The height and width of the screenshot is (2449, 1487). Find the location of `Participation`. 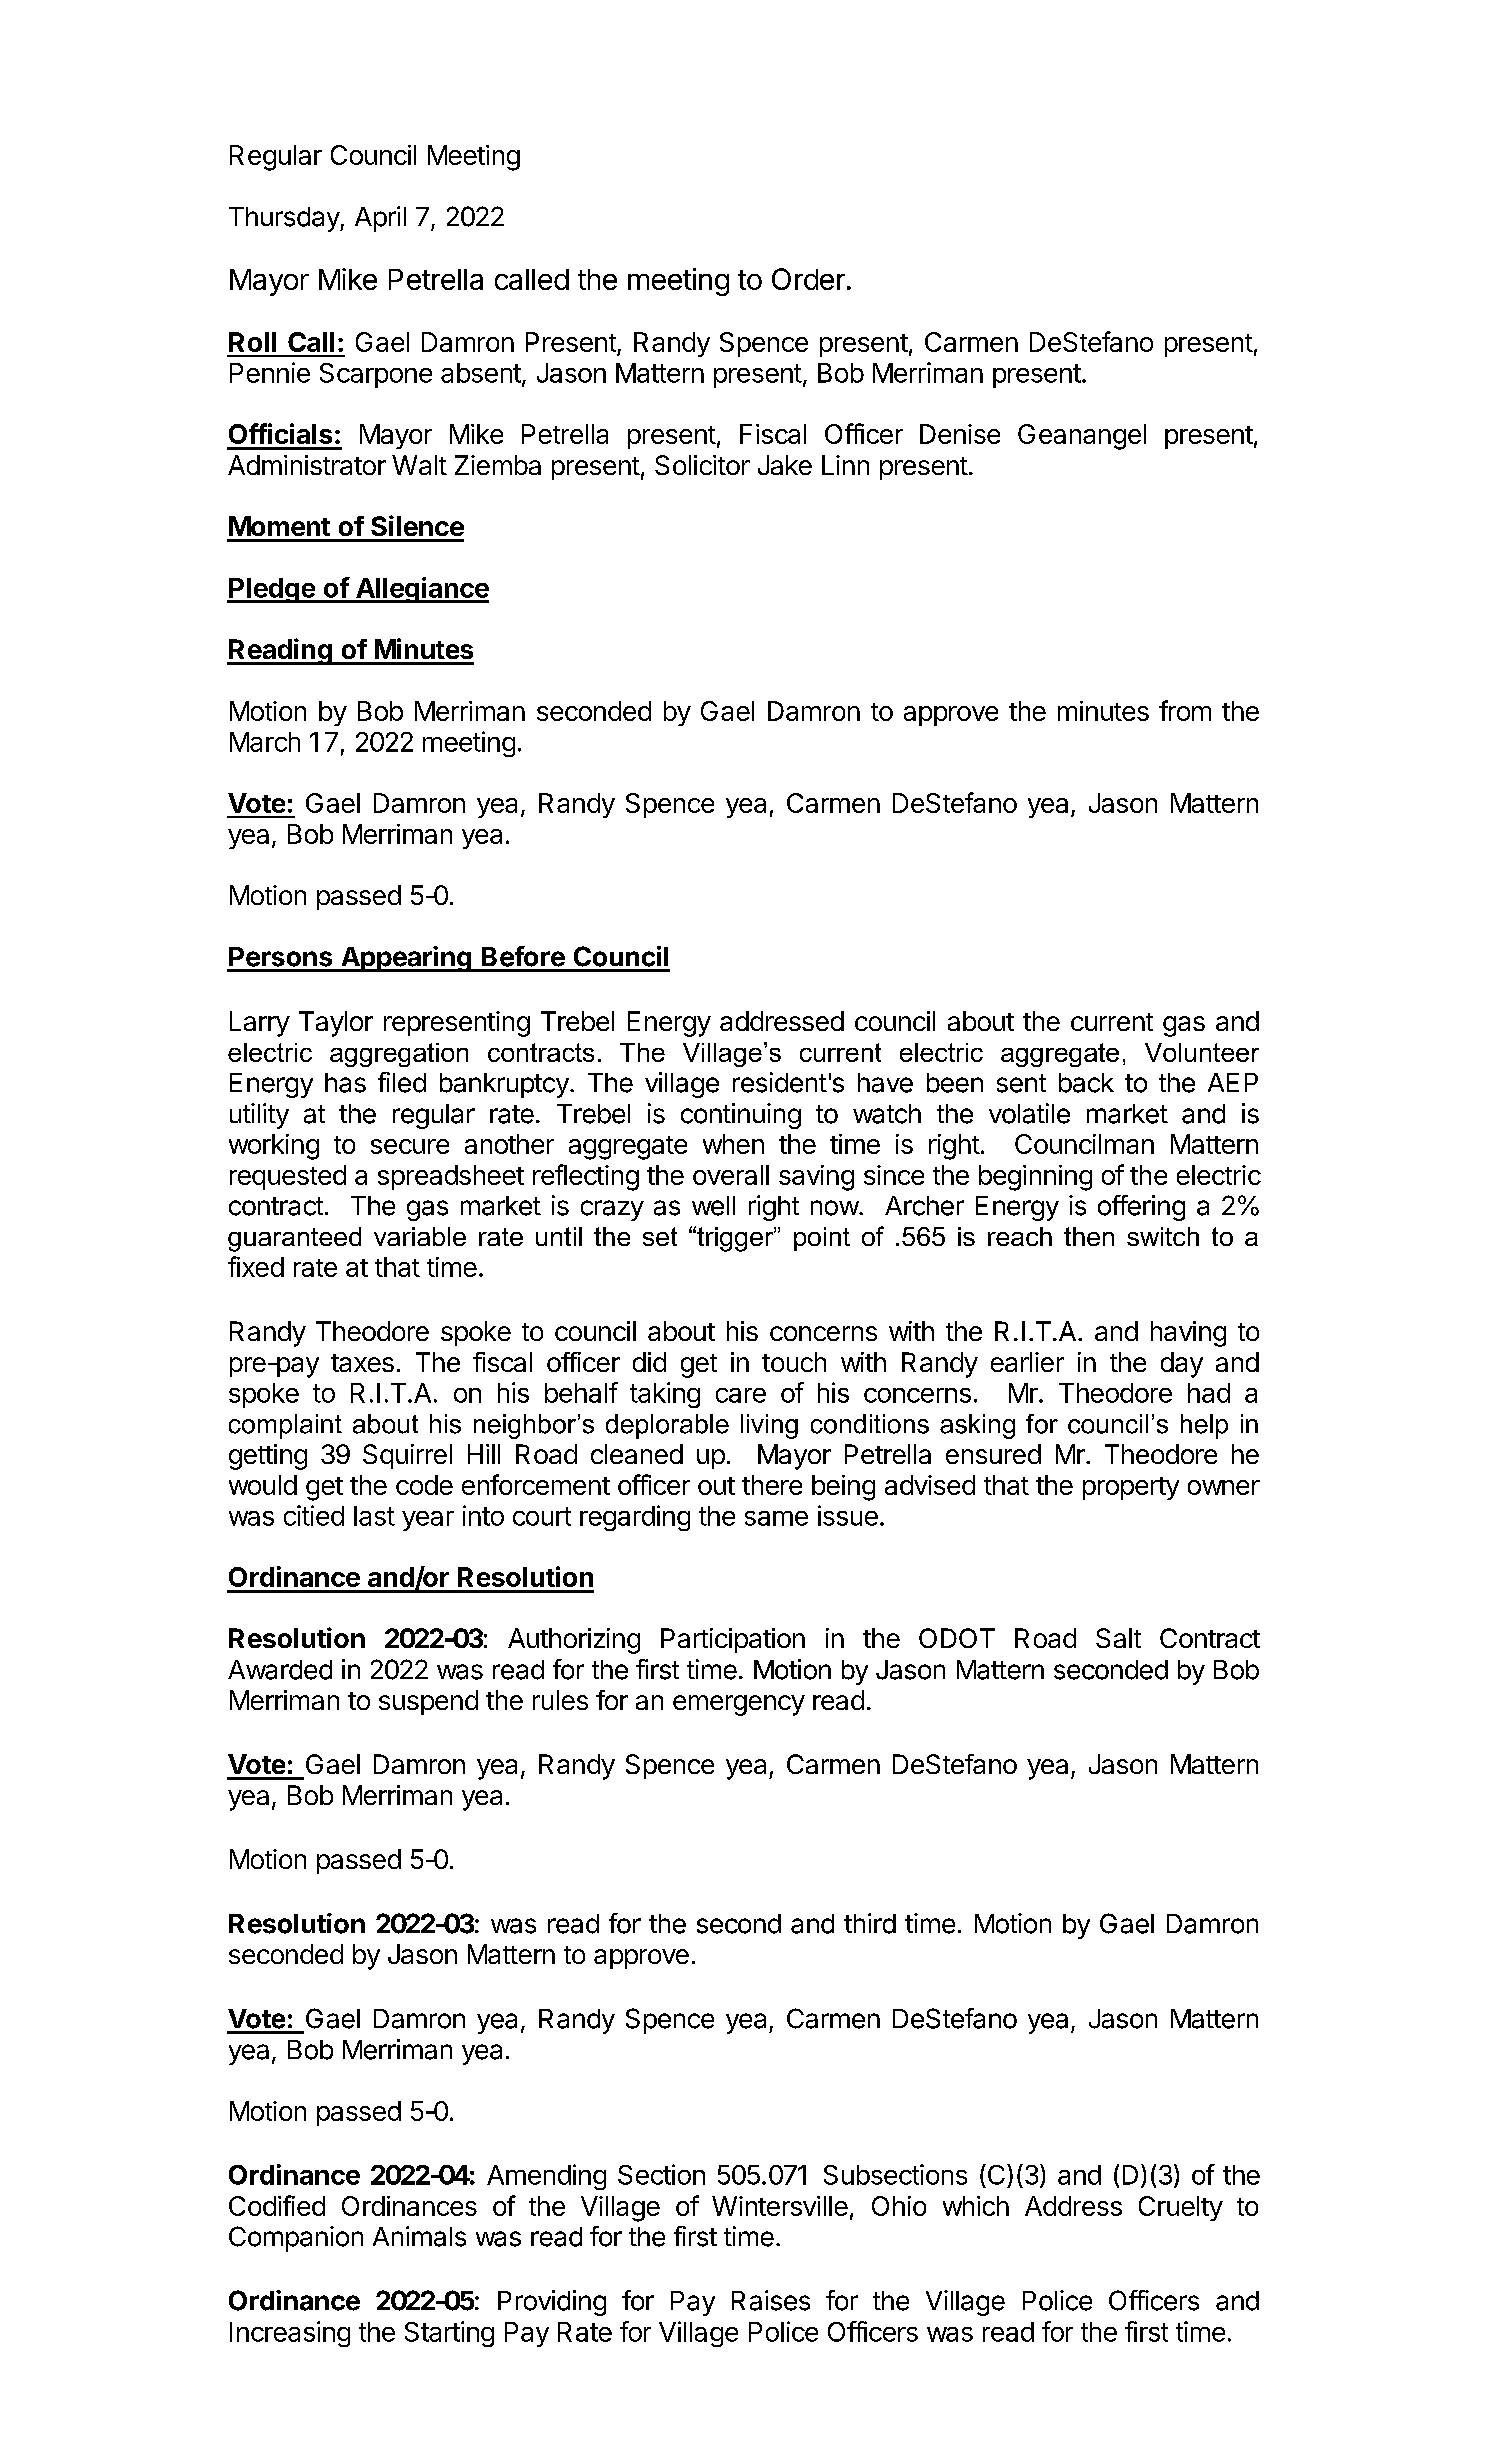

Participation is located at coordinates (733, 1640).
